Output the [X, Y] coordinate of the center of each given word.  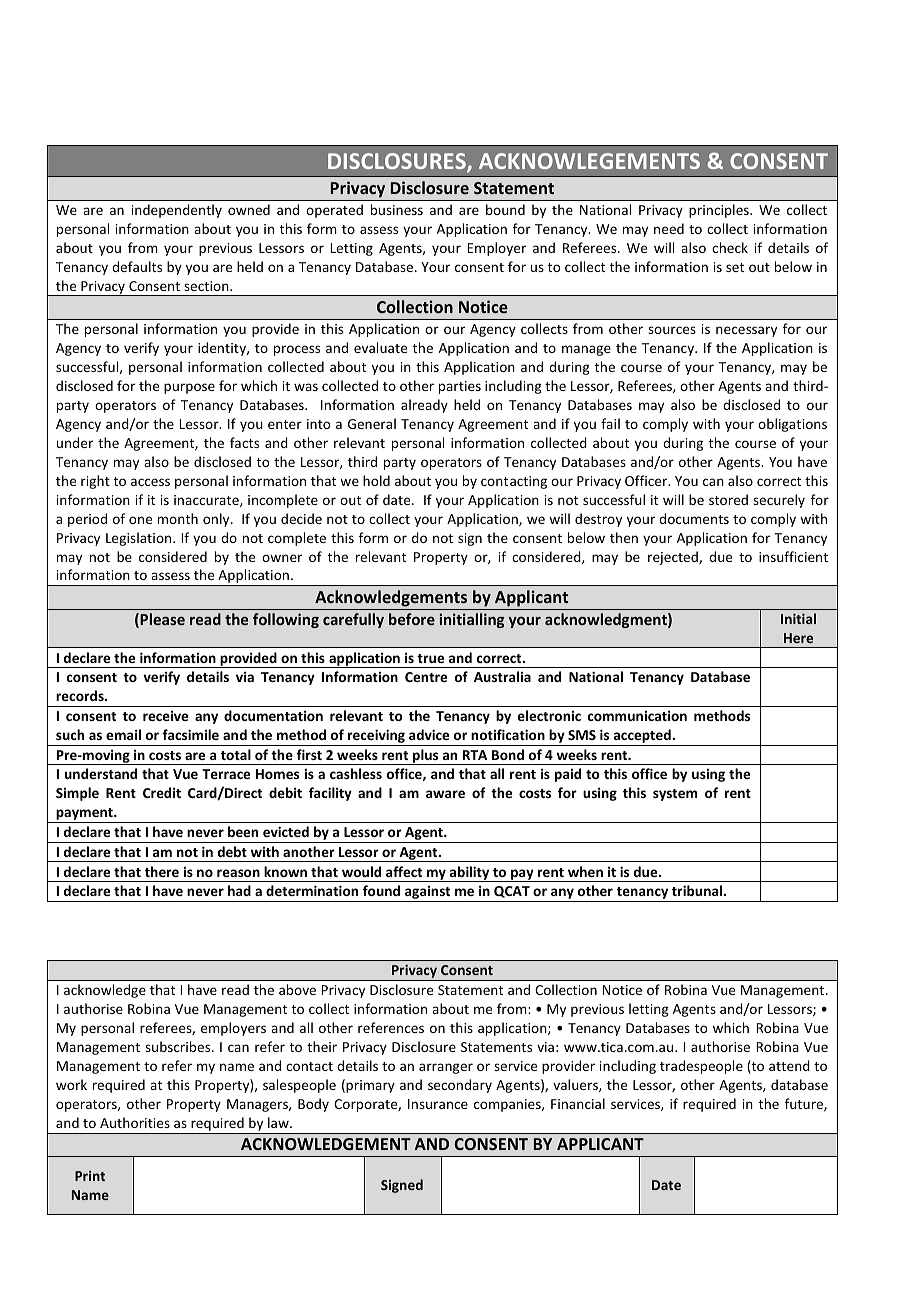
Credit [162, 792]
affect [404, 871]
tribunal [698, 890]
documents [694, 518]
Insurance [438, 1104]
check [730, 247]
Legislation [140, 539]
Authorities [135, 1122]
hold [376, 480]
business [397, 209]
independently [177, 211]
